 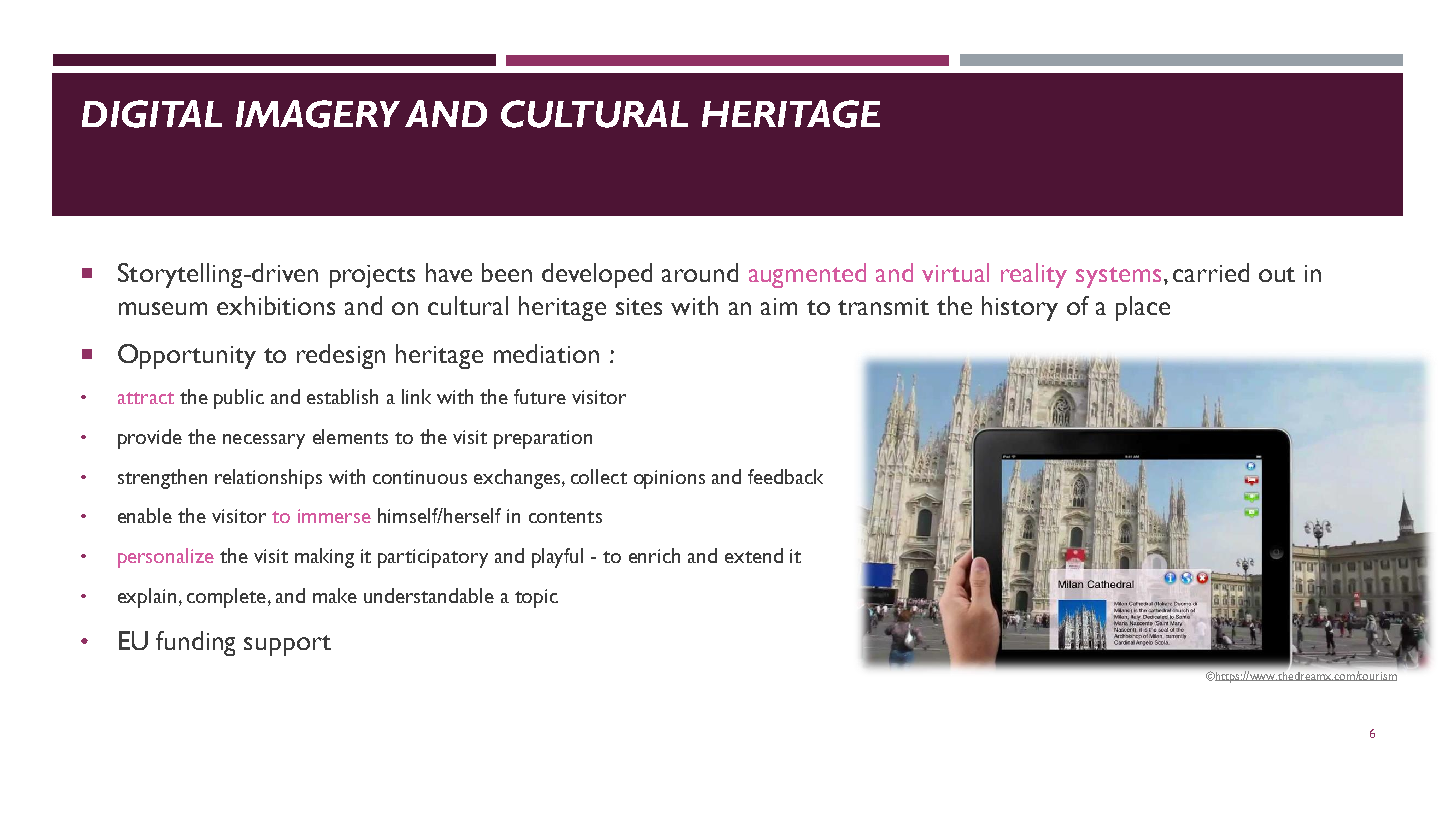 What do you see at coordinates (1118, 277) in the image?
I see `systems` at bounding box center [1118, 277].
